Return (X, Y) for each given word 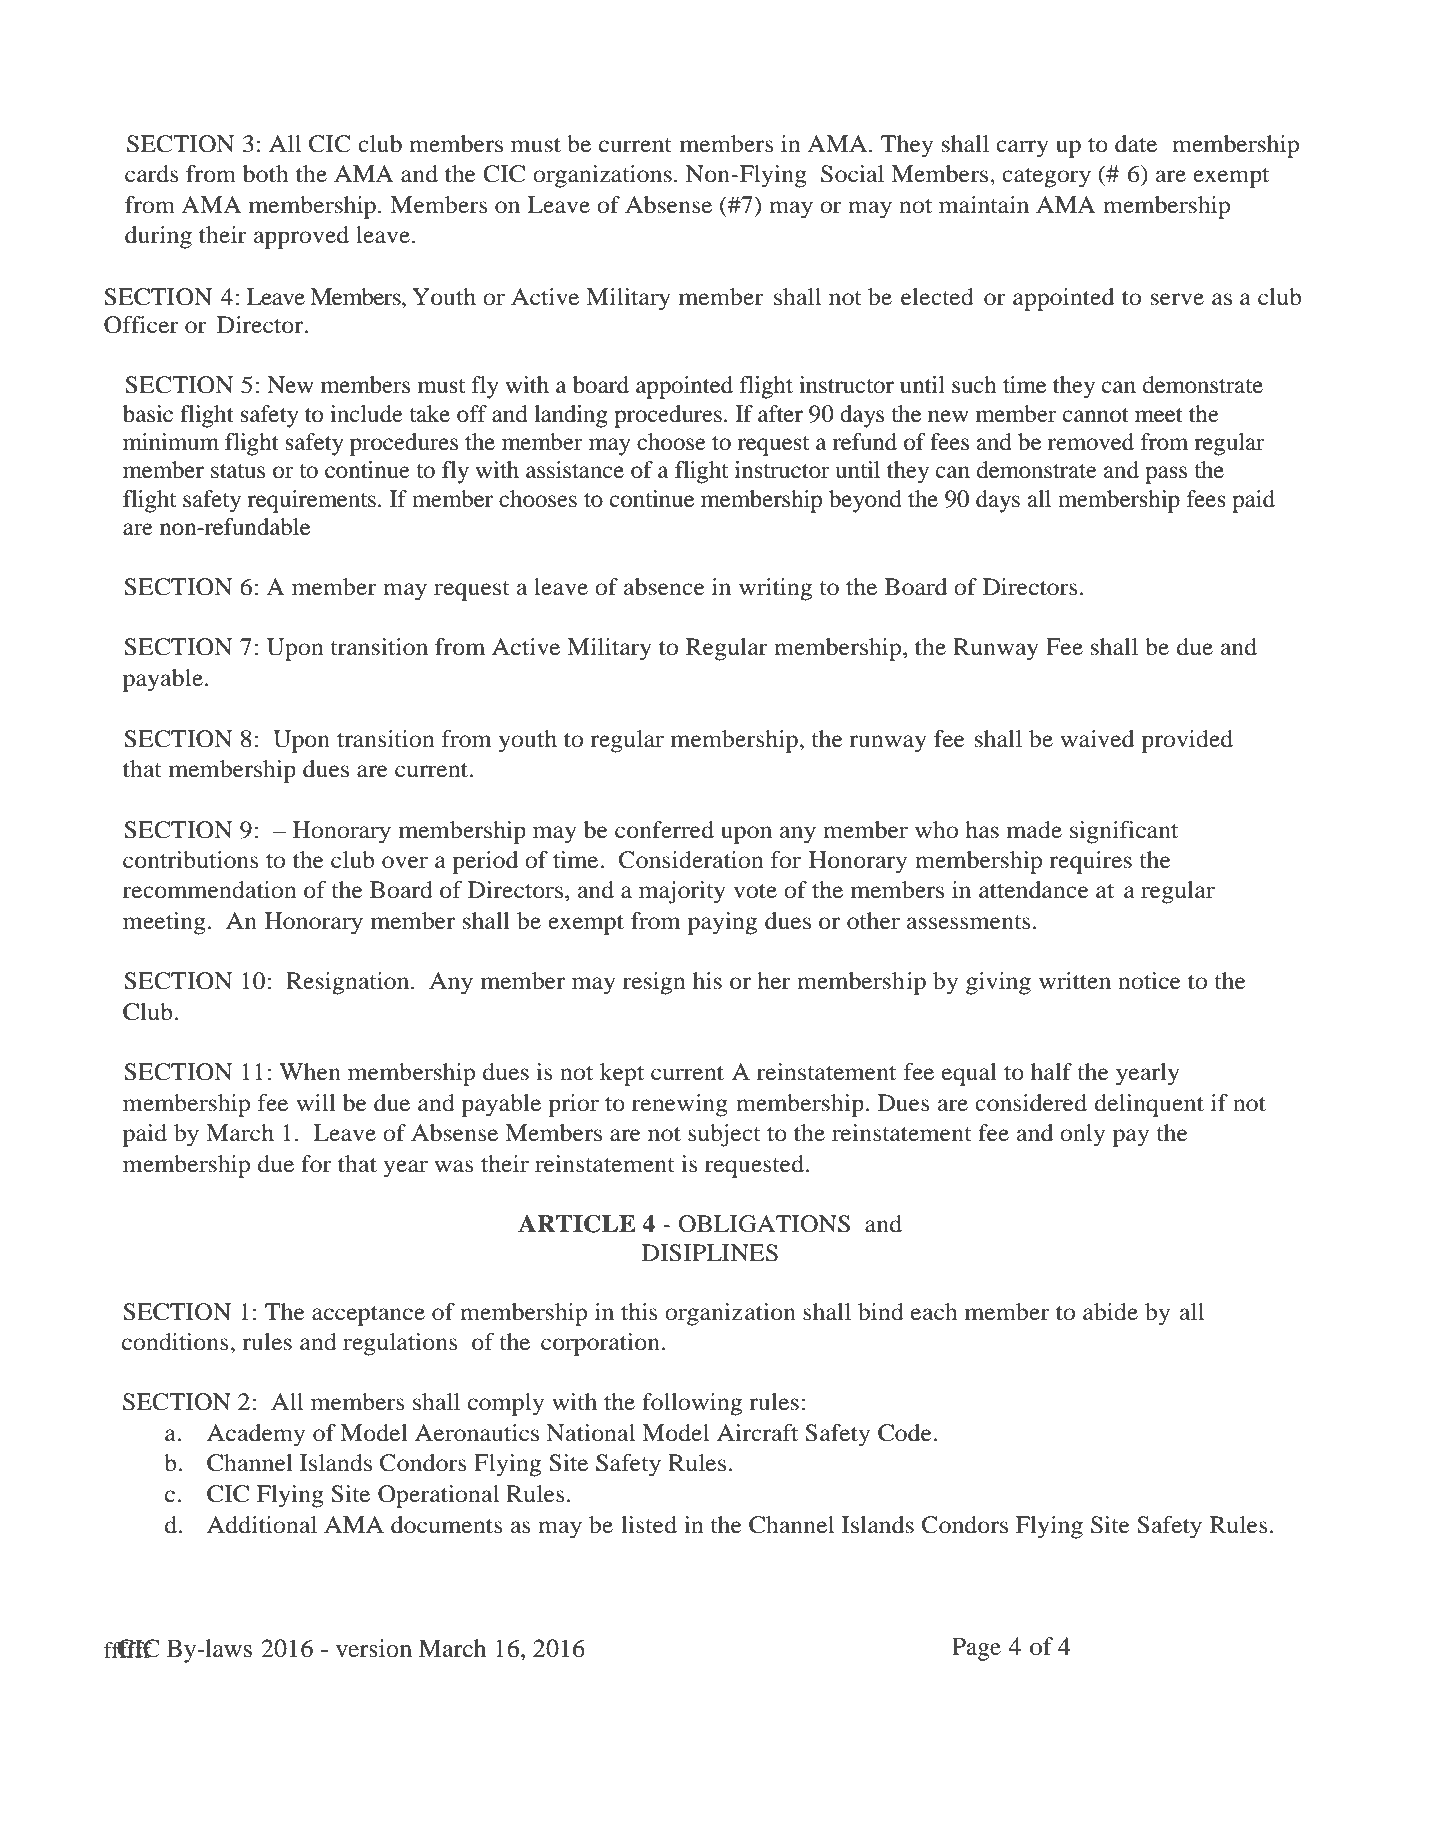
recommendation (210, 890)
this (639, 1312)
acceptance (368, 1316)
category (1046, 178)
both (266, 174)
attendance (1034, 890)
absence (664, 587)
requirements (311, 501)
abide (1110, 1312)
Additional (262, 1525)
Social (852, 174)
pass (1166, 475)
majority (682, 892)
